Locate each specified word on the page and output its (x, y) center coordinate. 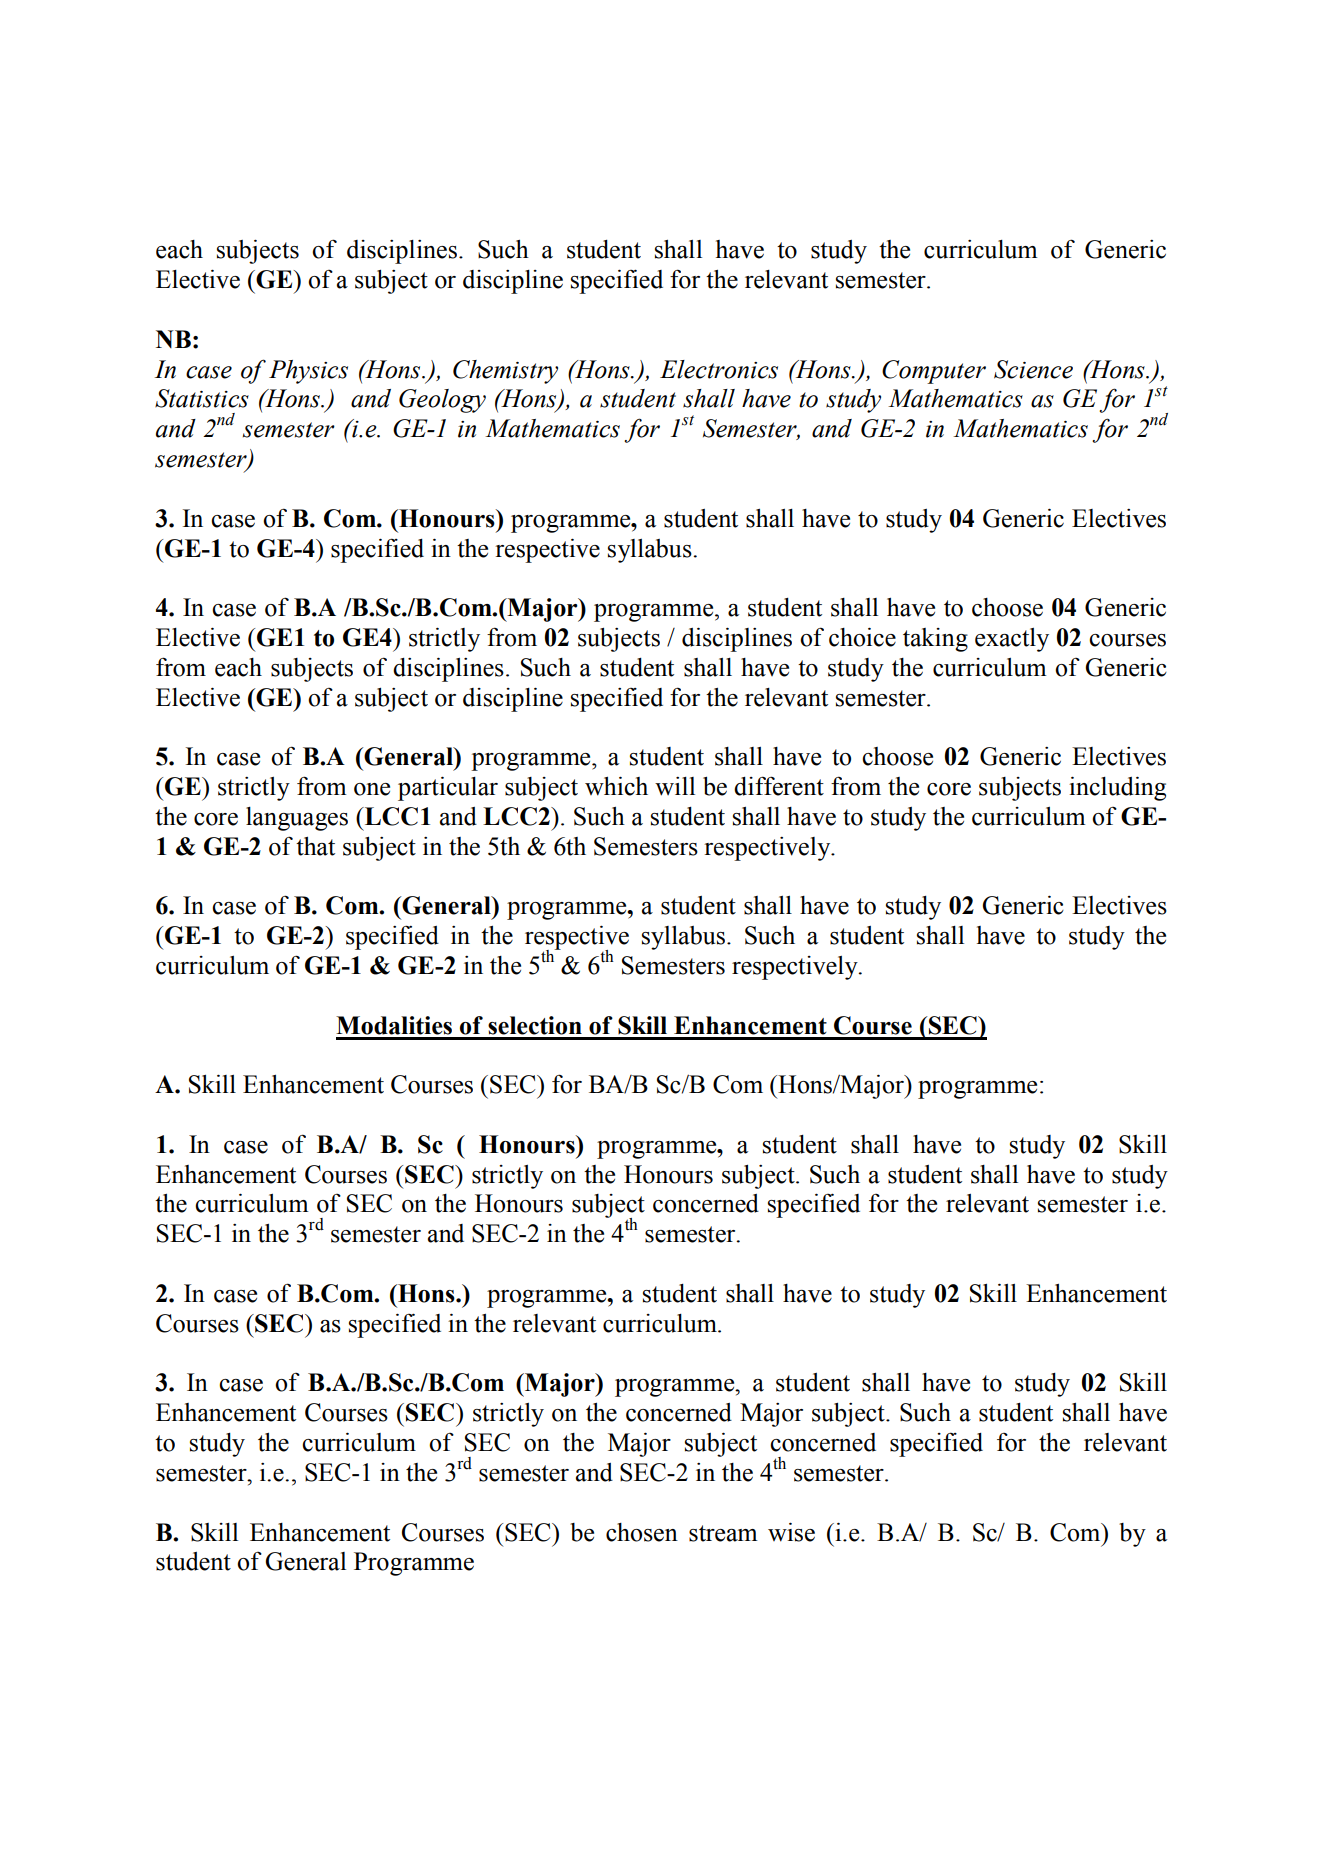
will (675, 786)
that (315, 846)
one (372, 789)
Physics (308, 372)
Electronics (719, 369)
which (616, 786)
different (779, 786)
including (1117, 788)
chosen (642, 1532)
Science (1033, 369)
